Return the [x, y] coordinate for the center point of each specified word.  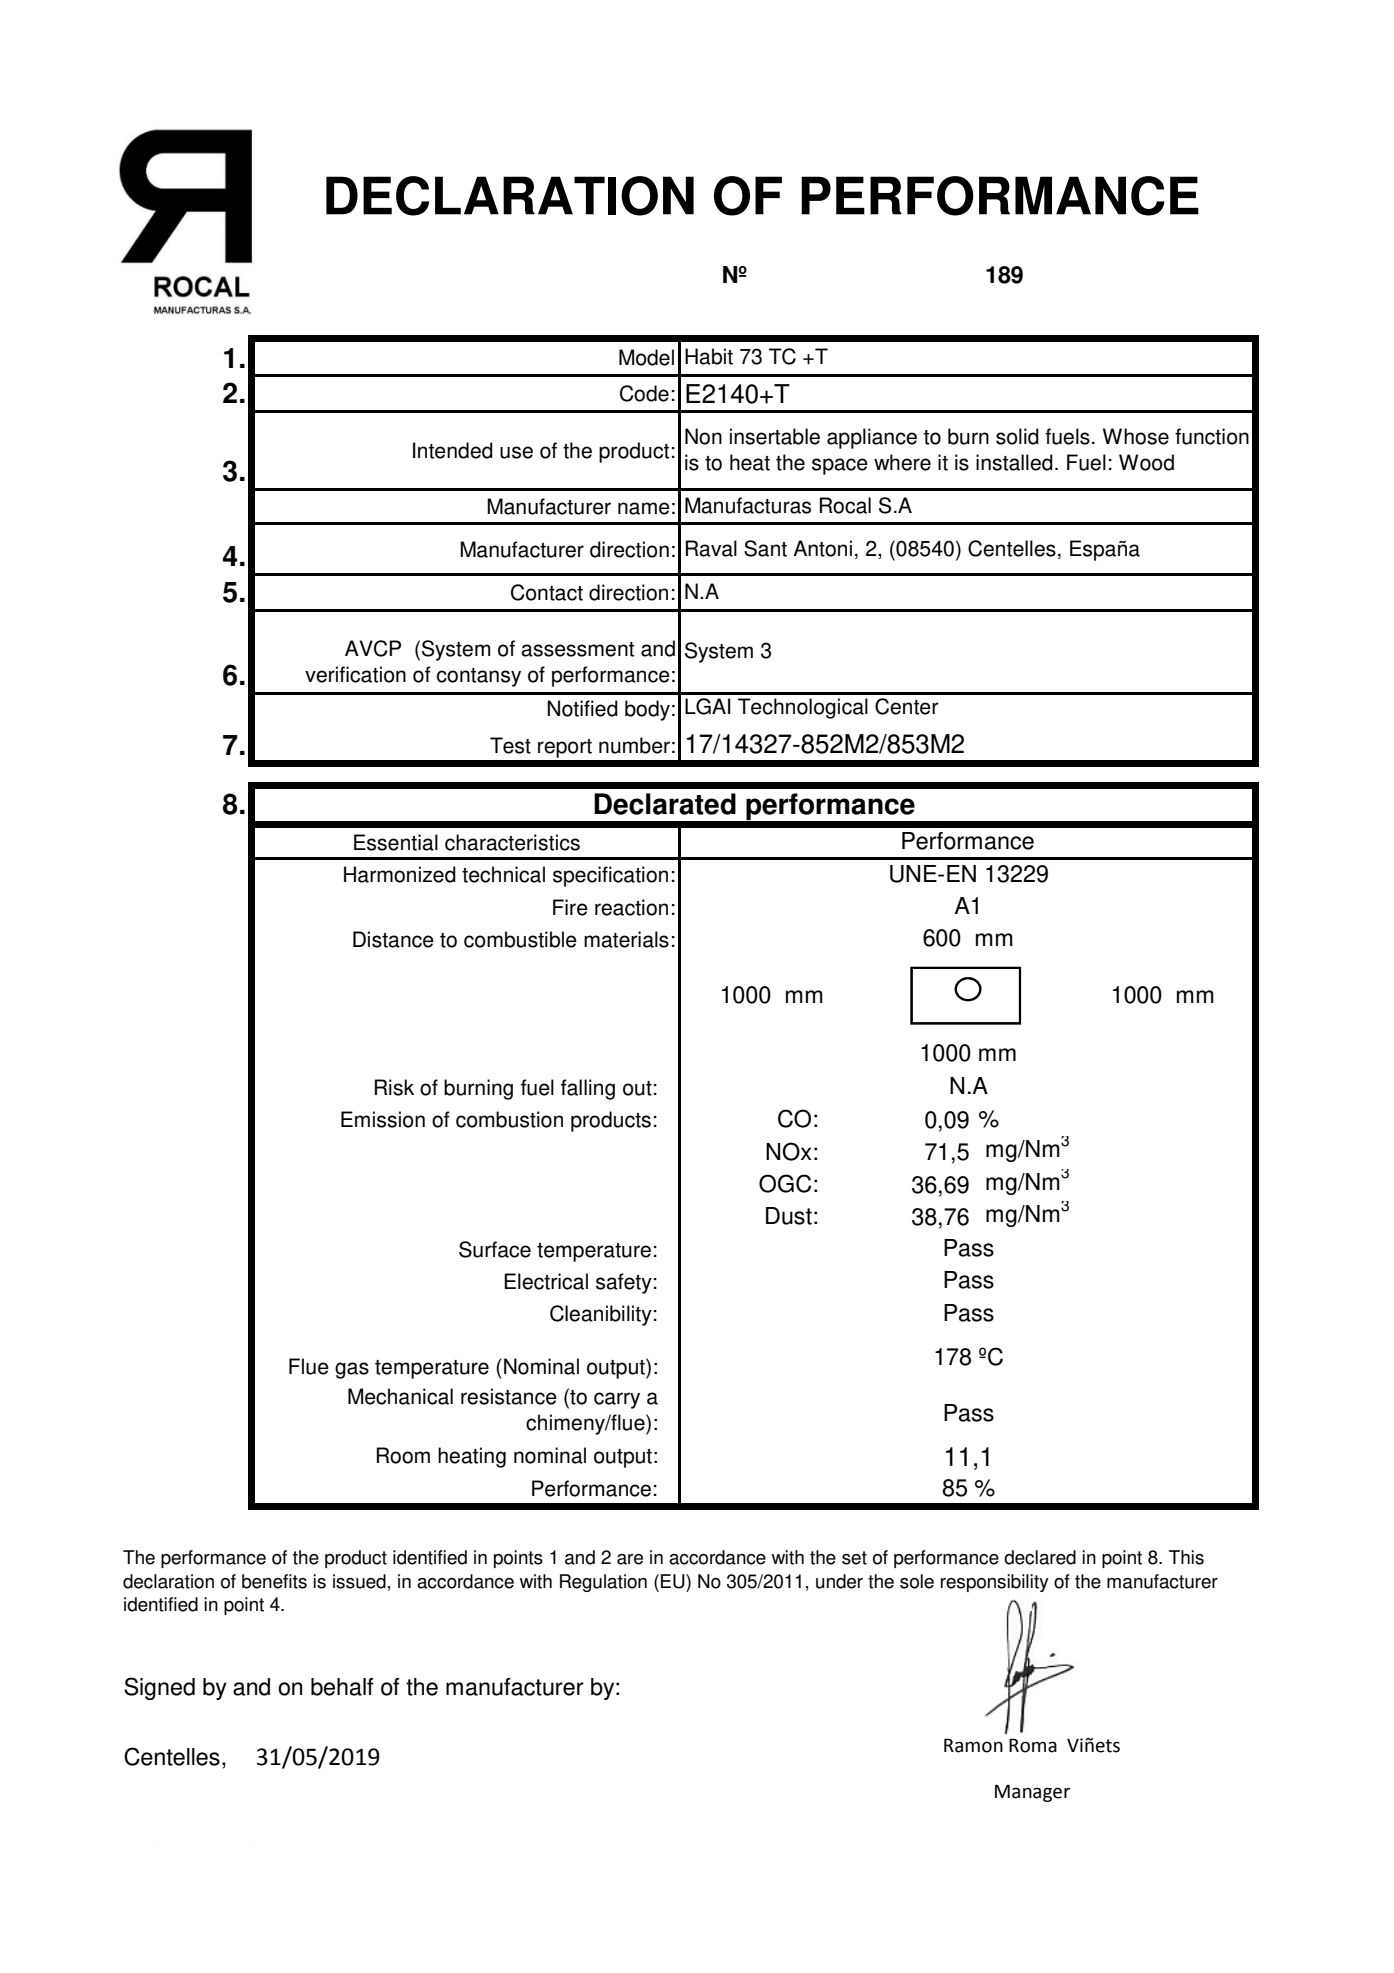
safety [624, 1283]
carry [617, 1400]
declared [1040, 1557]
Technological [803, 708]
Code [644, 393]
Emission [383, 1119]
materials [626, 939]
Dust [789, 1216]
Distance [393, 939]
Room [403, 1455]
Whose [1136, 436]
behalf [342, 1687]
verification [355, 674]
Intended [453, 450]
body [647, 710]
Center [907, 706]
